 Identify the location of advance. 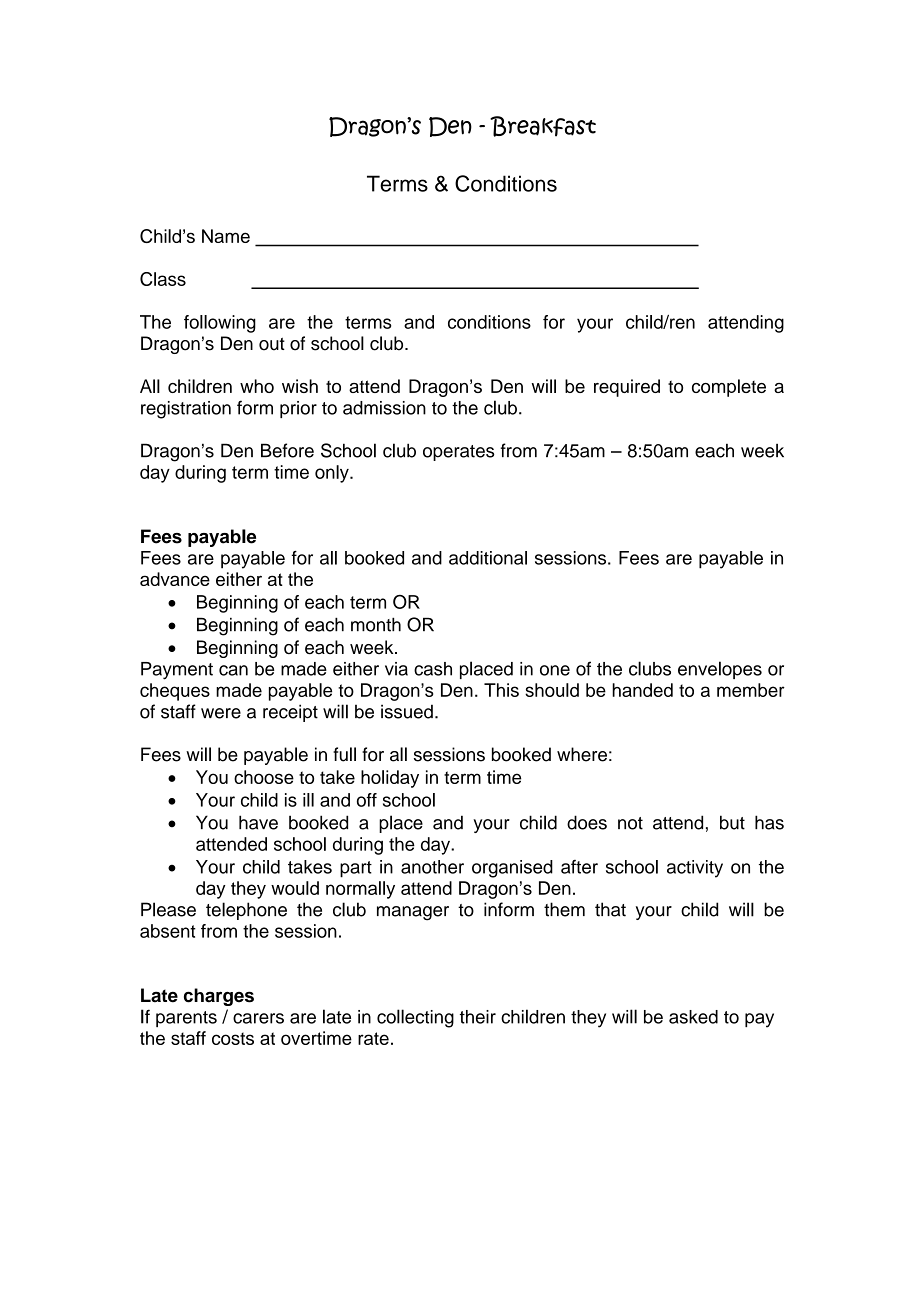
(175, 579).
